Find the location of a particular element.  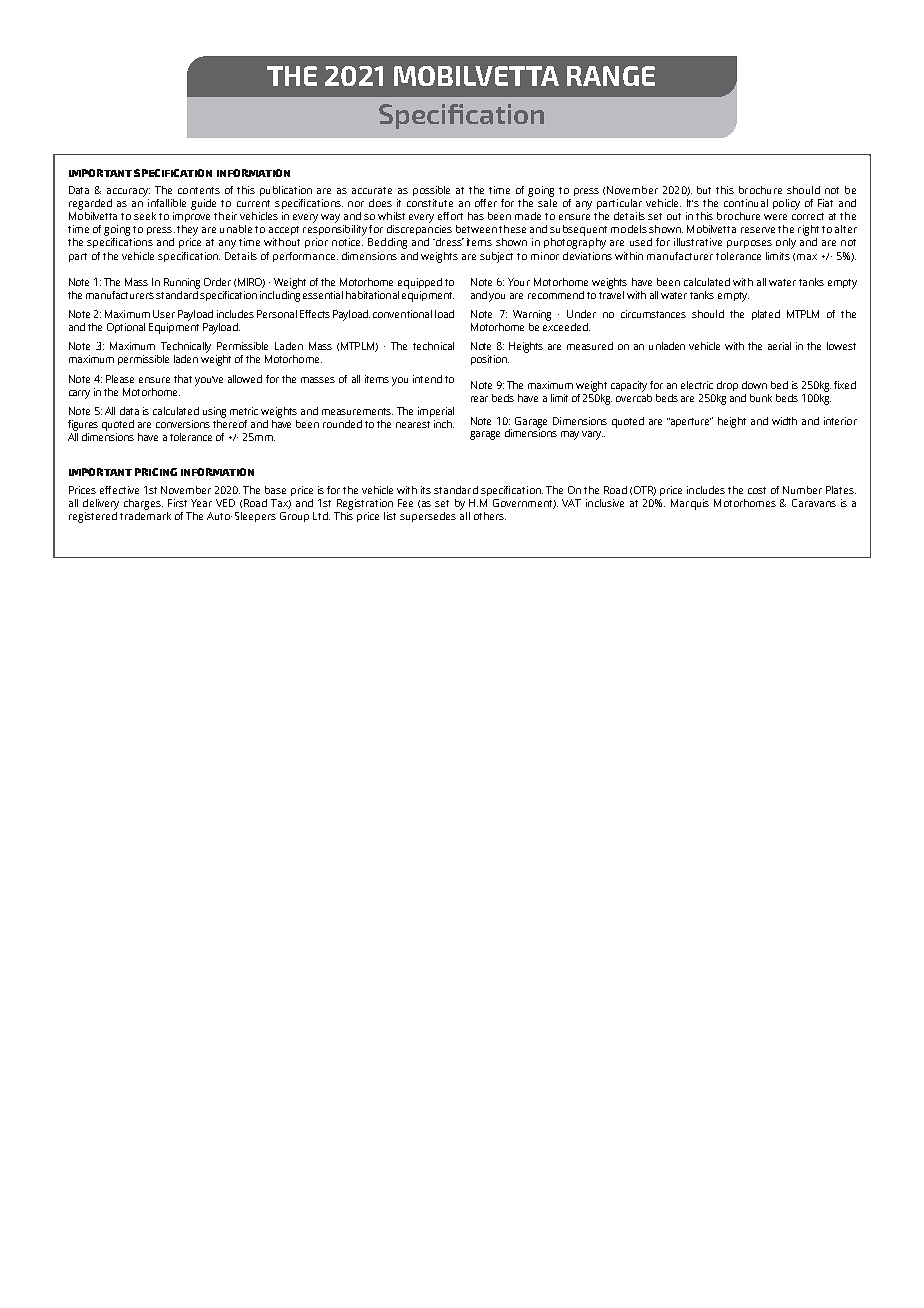

First is located at coordinates (177, 503).
